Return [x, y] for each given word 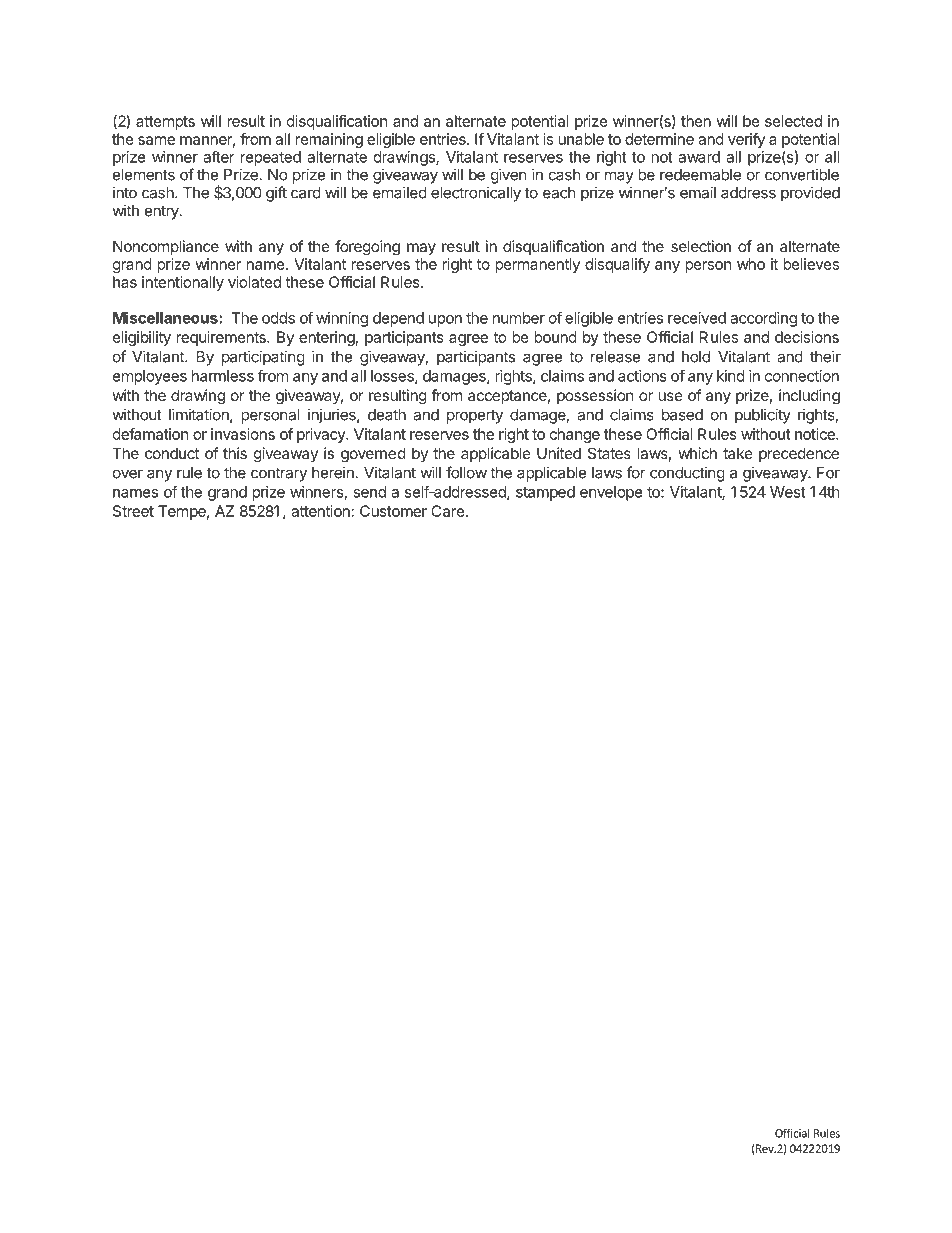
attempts [165, 123]
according [763, 319]
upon [445, 321]
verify [746, 140]
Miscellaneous [166, 318]
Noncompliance [166, 247]
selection [701, 246]
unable [581, 139]
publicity [763, 416]
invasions [243, 434]
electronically [476, 194]
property [475, 417]
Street [133, 511]
